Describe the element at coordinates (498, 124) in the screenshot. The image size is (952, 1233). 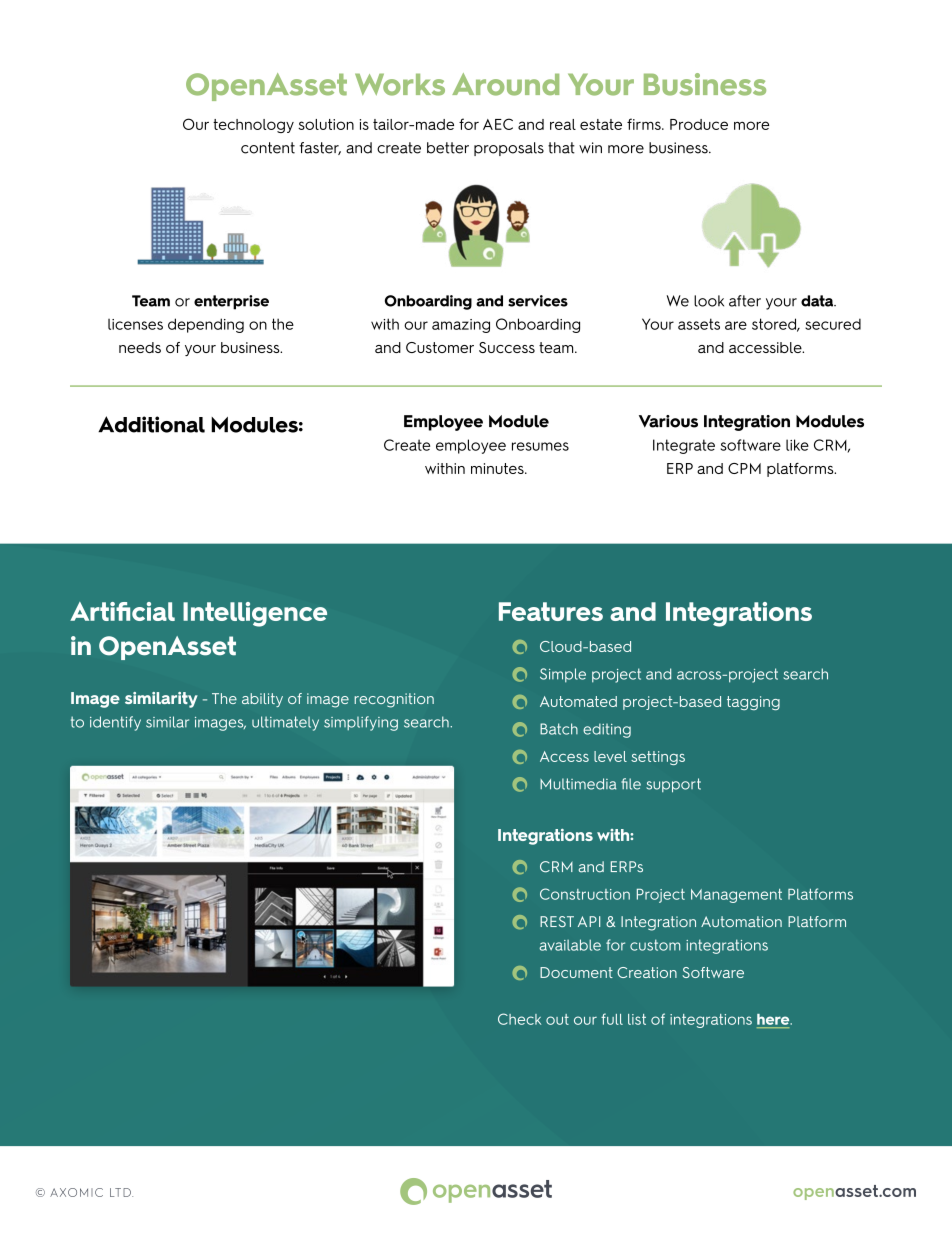
I see `AEC` at that location.
